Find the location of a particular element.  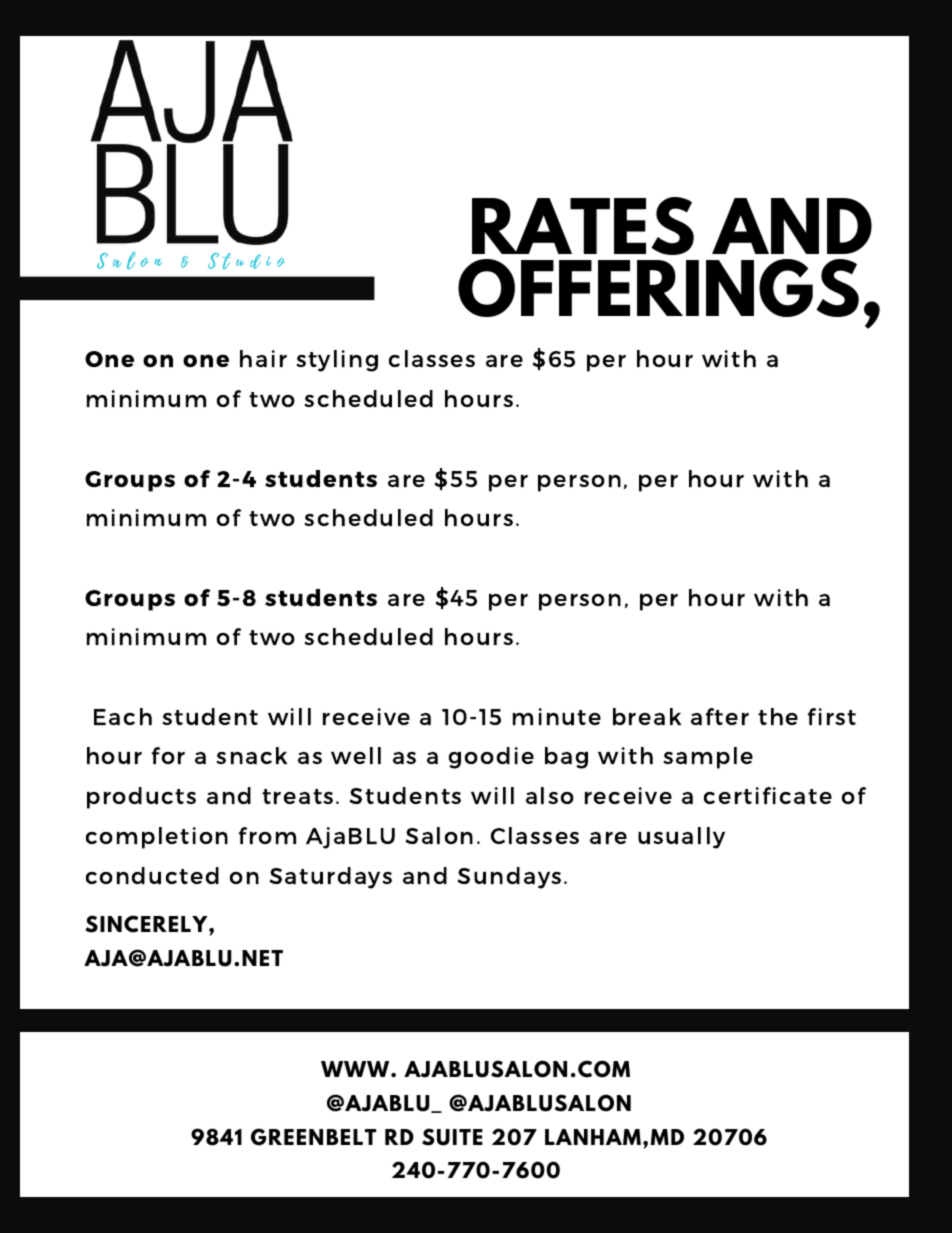

RATES is located at coordinates (583, 226).
